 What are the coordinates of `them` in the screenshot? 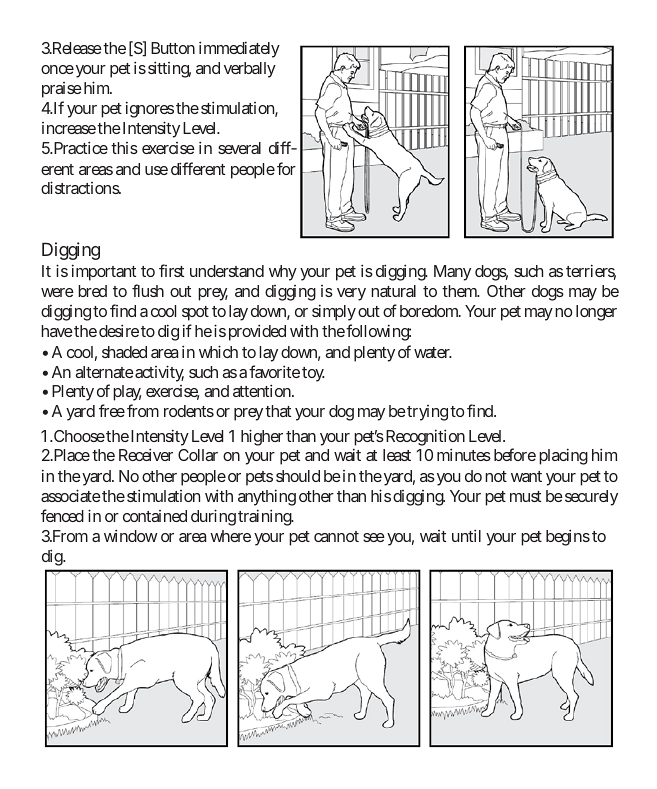 It's located at (460, 291).
